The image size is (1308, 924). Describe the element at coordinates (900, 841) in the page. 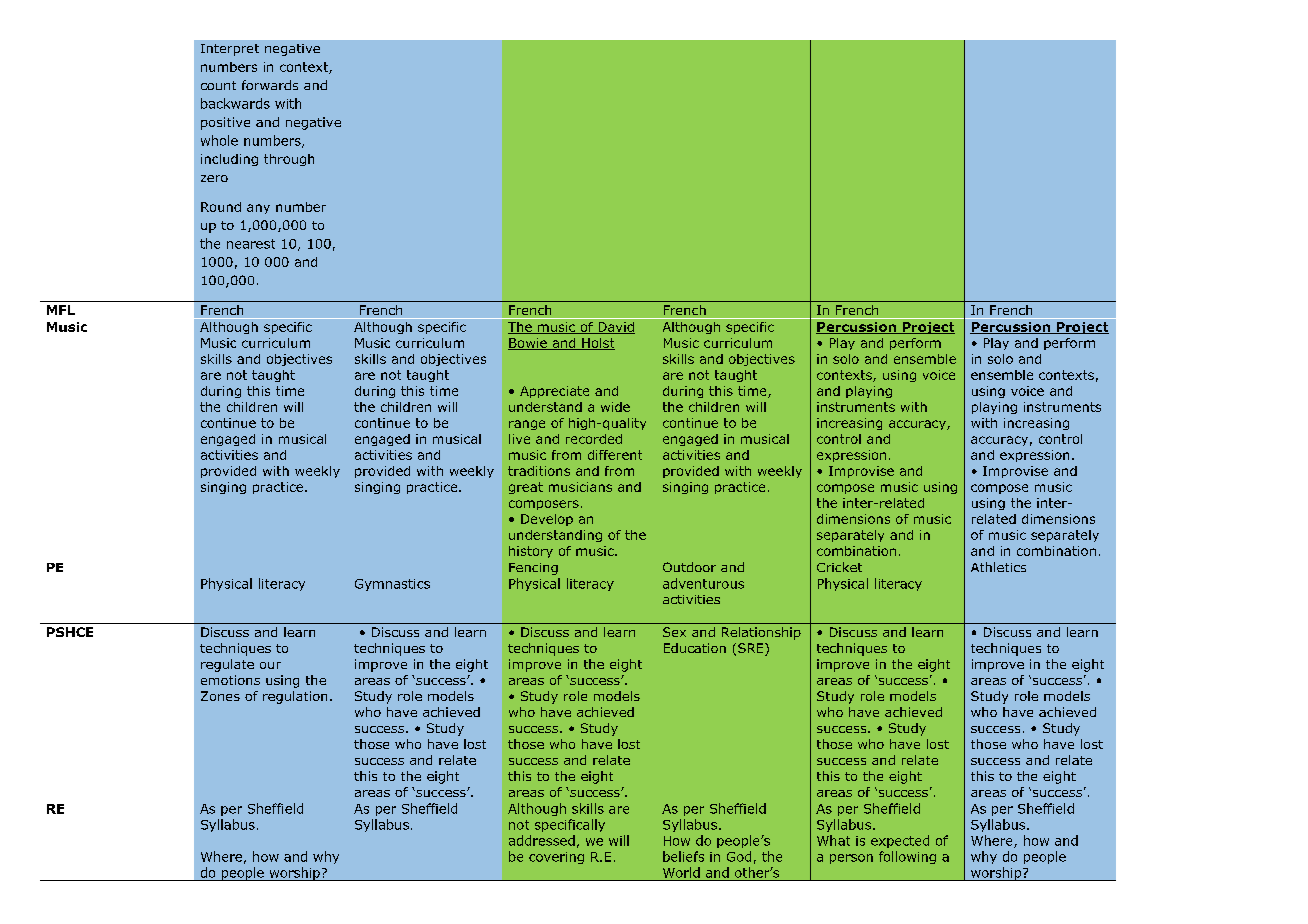

I see `expected` at that location.
